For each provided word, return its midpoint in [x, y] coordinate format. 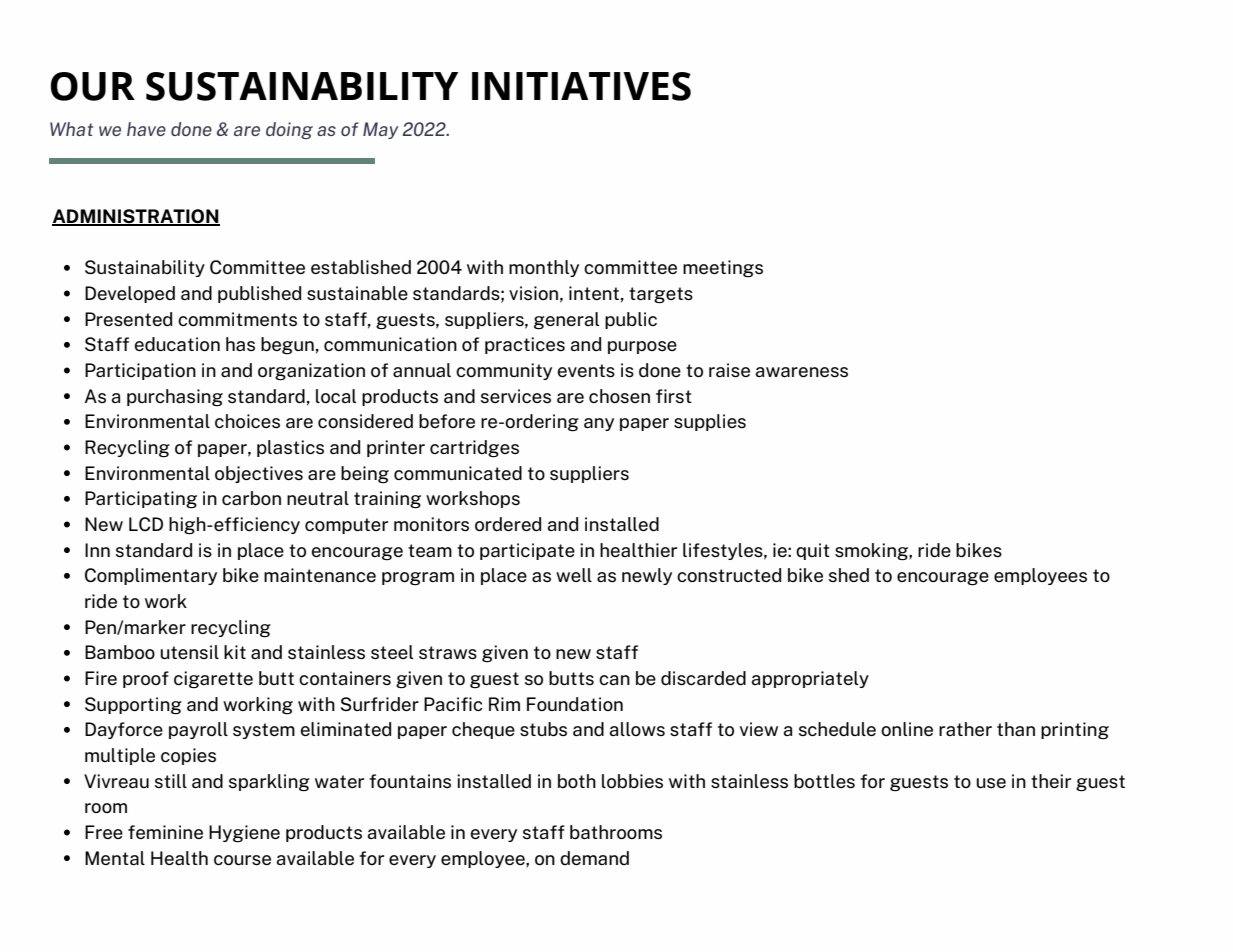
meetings [723, 269]
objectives [259, 474]
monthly [544, 268]
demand [594, 858]
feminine [165, 832]
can [614, 680]
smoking [872, 552]
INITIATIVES [581, 86]
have [146, 129]
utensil [189, 652]
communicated [458, 473]
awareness [802, 372]
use [991, 783]
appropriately [810, 679]
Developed [130, 294]
